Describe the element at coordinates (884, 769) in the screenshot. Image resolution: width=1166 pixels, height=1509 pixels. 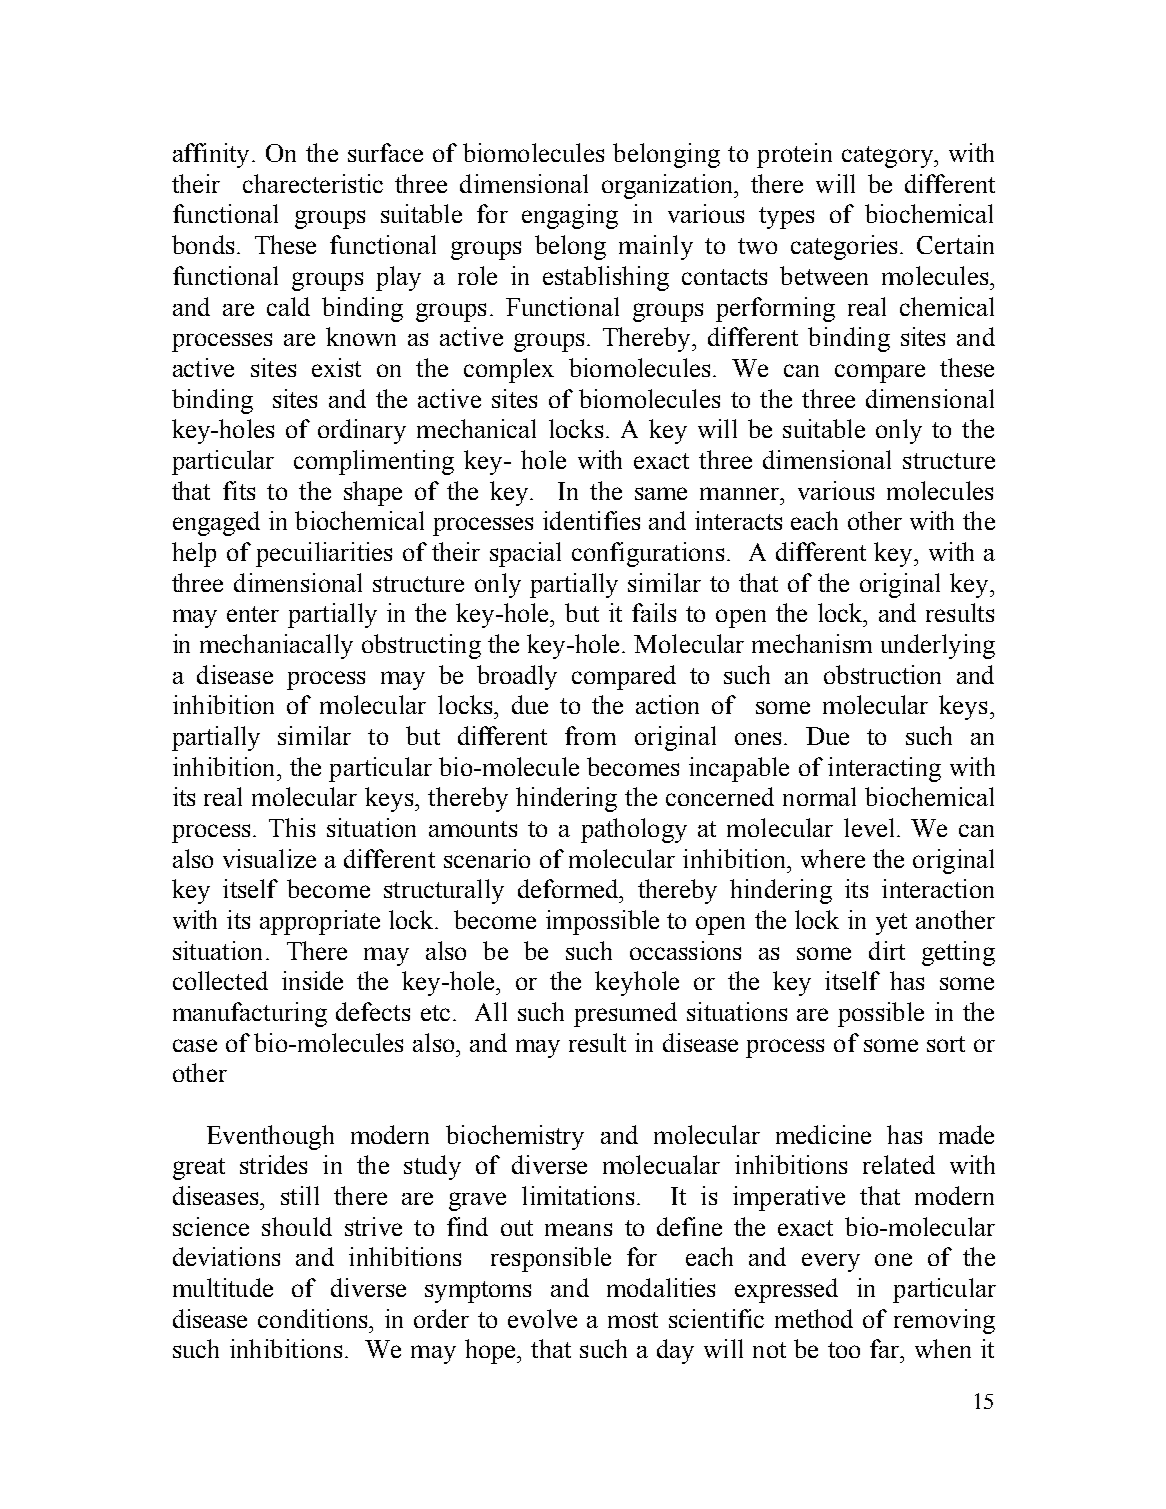
I see `interacting` at that location.
